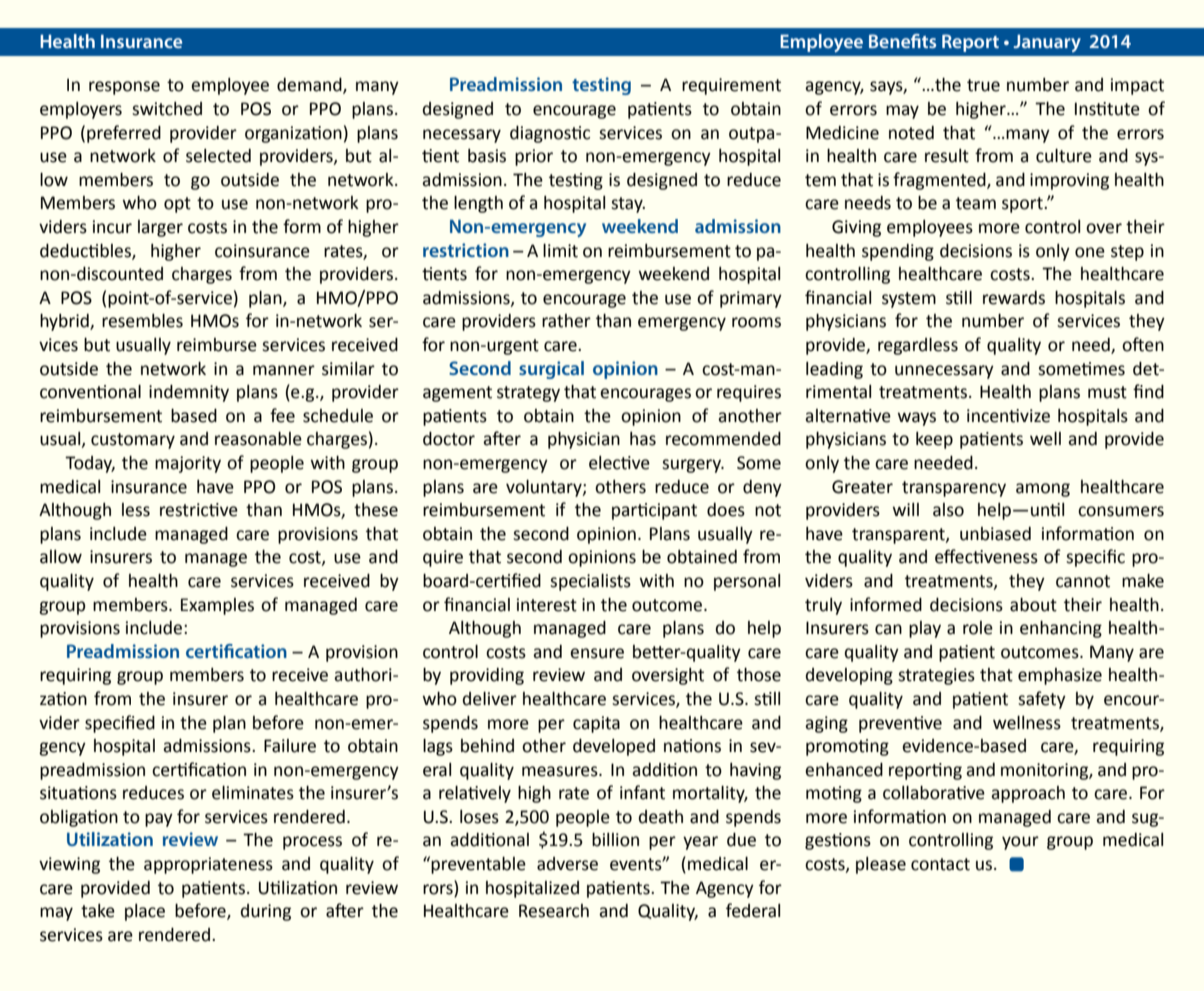 The width and height of the image is (1204, 991). Describe the element at coordinates (619, 463) in the image. I see `elective` at that location.
